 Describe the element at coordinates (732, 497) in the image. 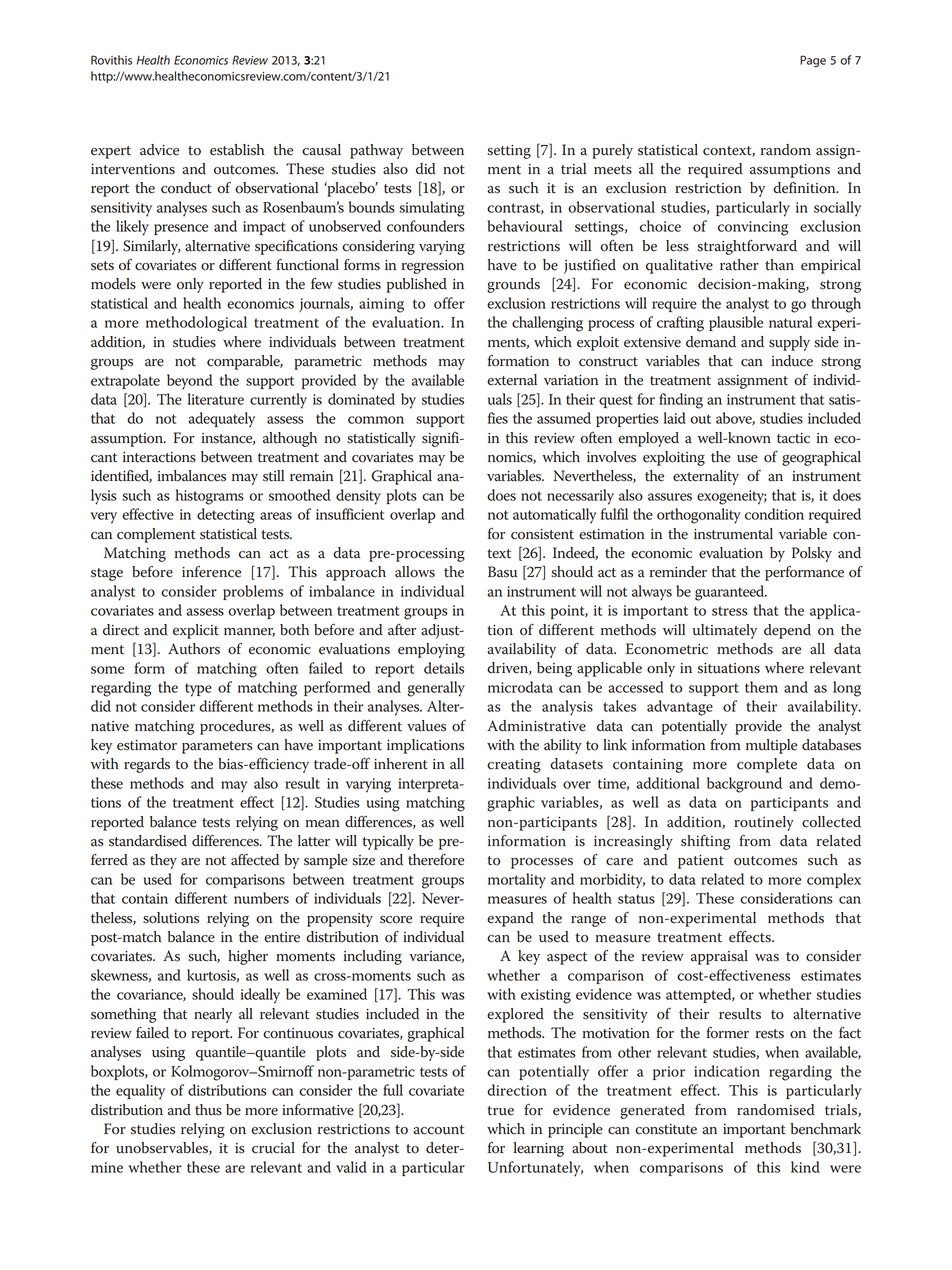

I see `exogeneity` at that location.
